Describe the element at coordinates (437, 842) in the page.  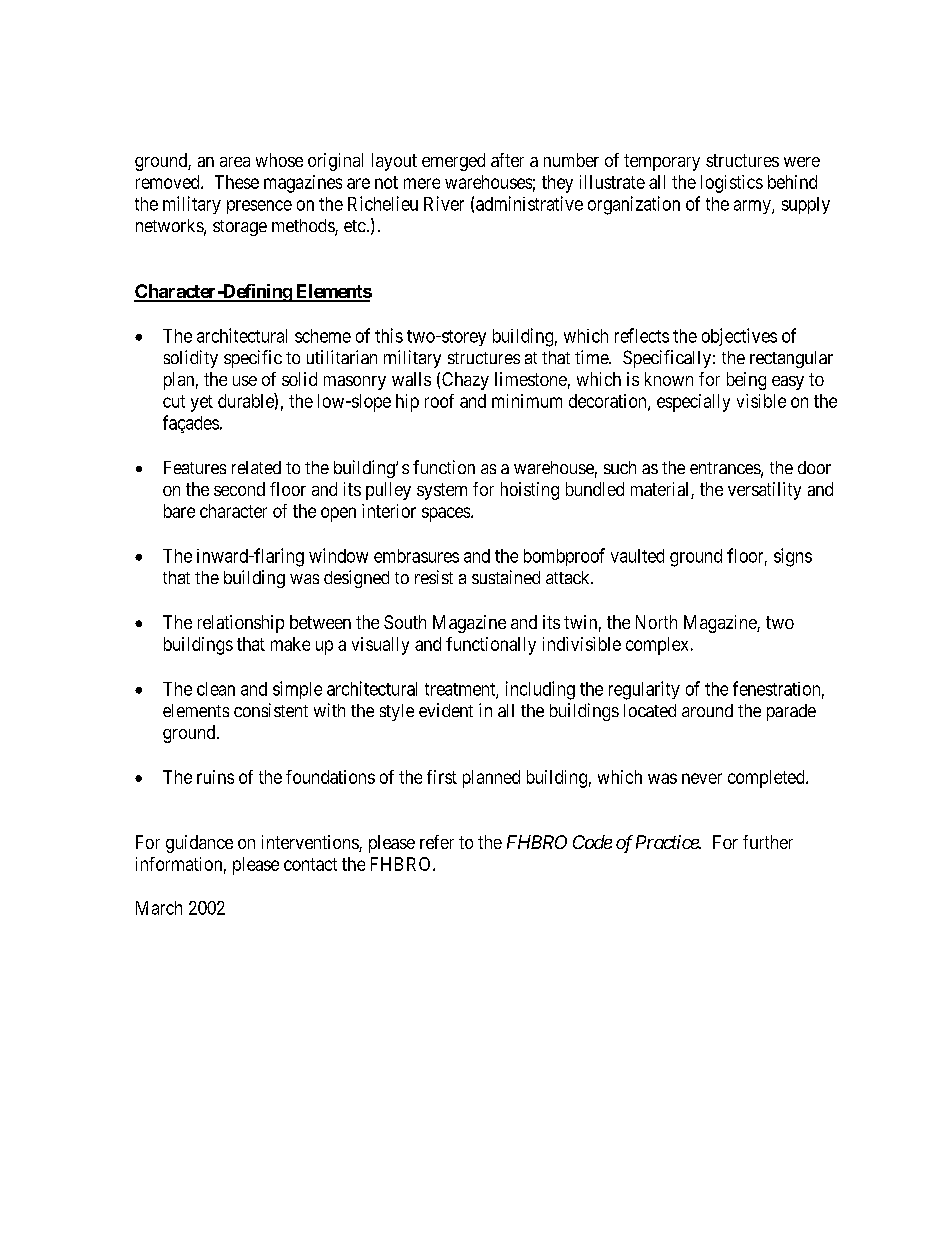
I see `refer` at that location.
